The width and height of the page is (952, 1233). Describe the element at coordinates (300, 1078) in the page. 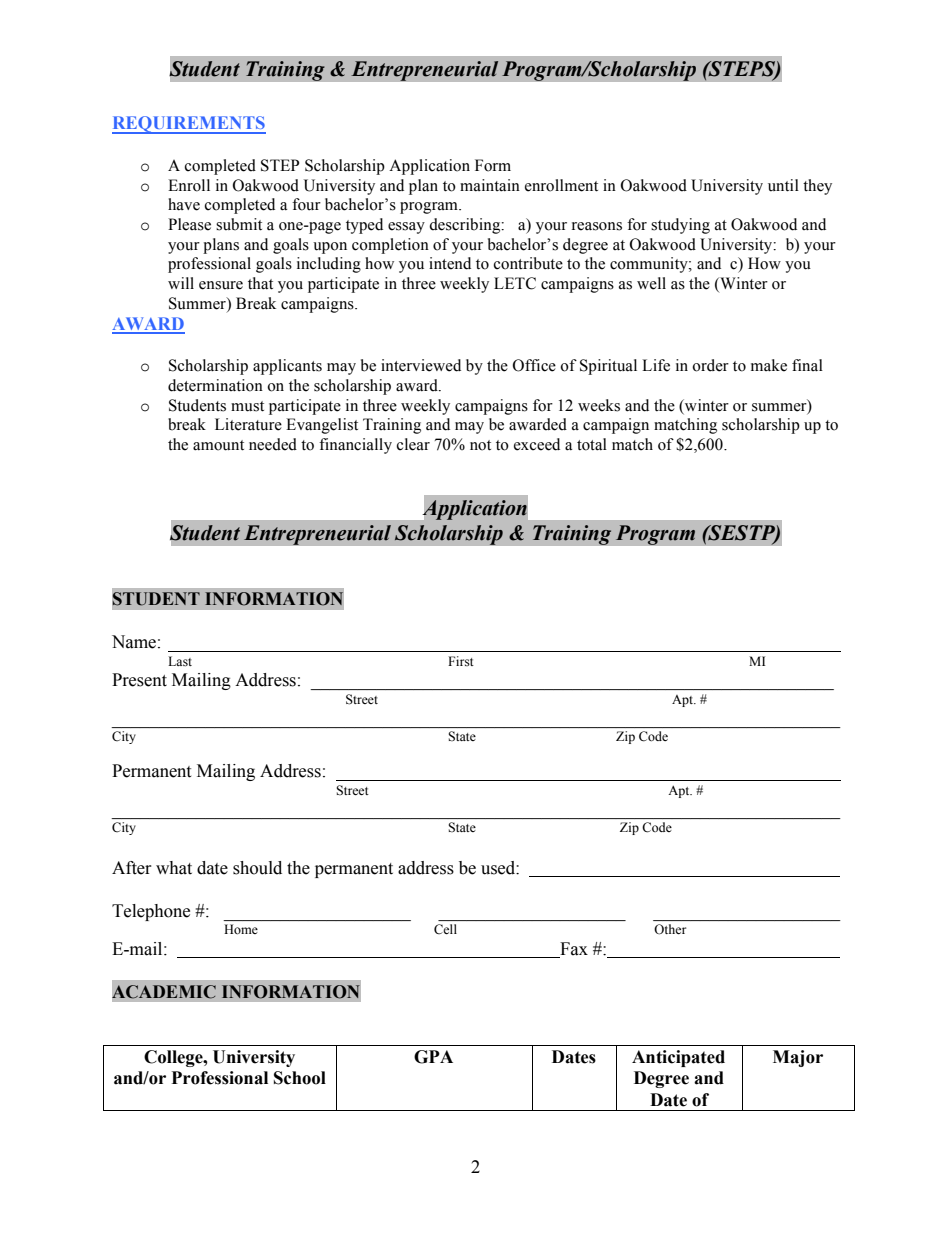

I see `School` at that location.
